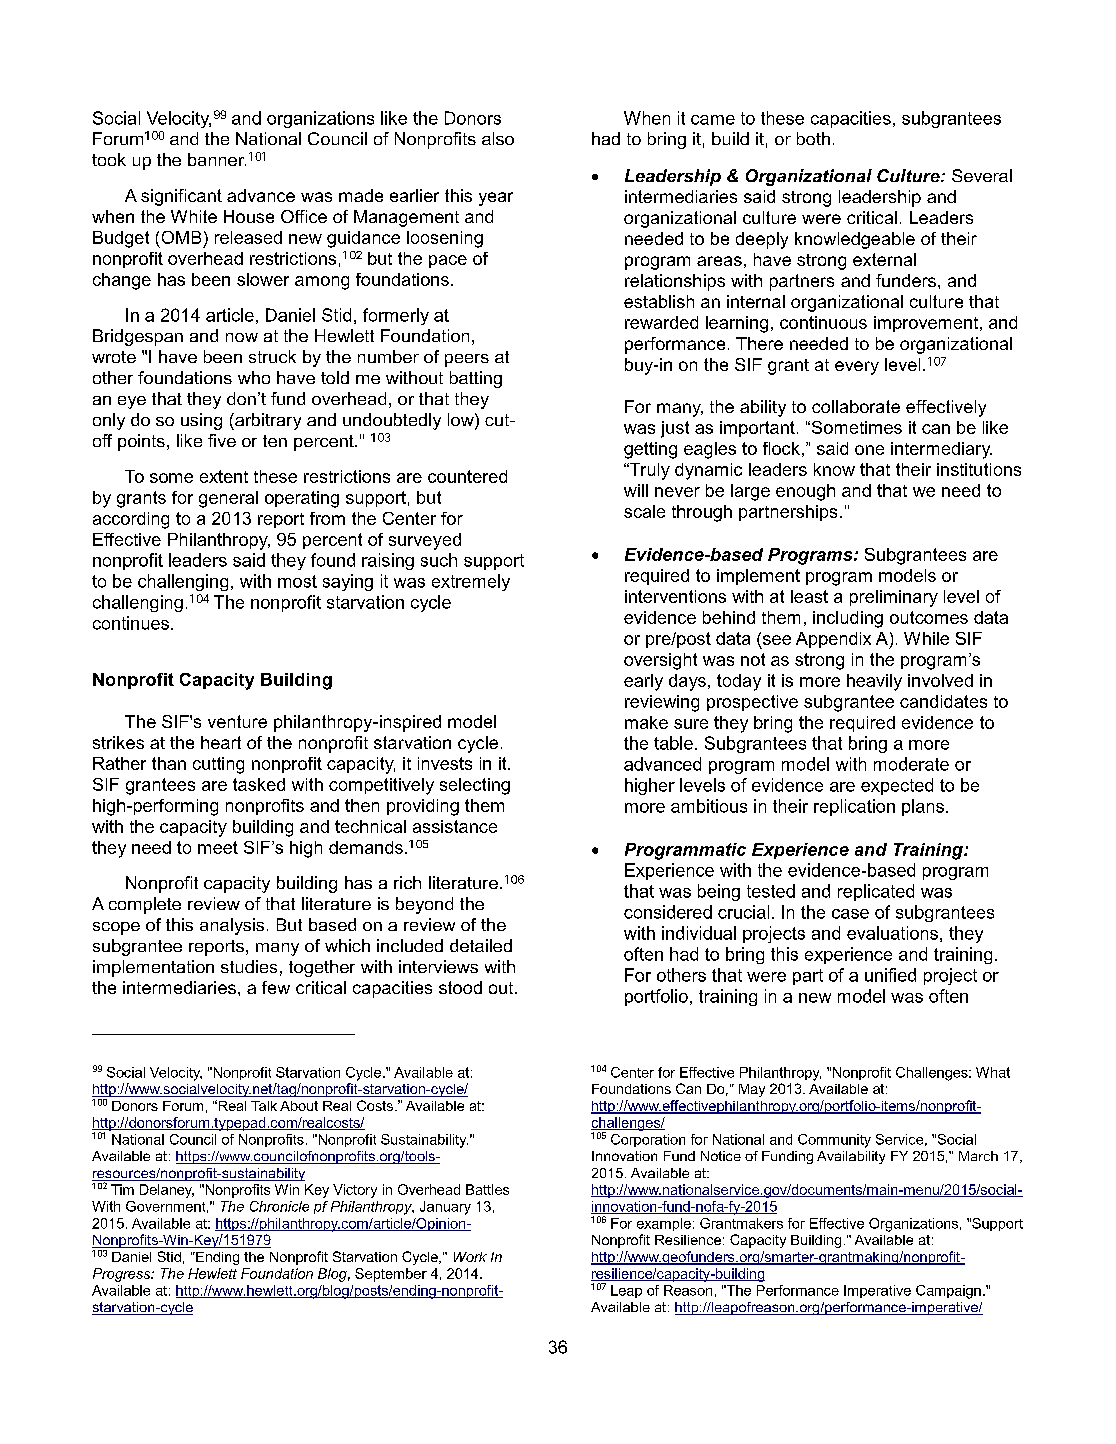 This screenshot has width=1116, height=1444. I want to click on preliminary, so click(894, 598).
